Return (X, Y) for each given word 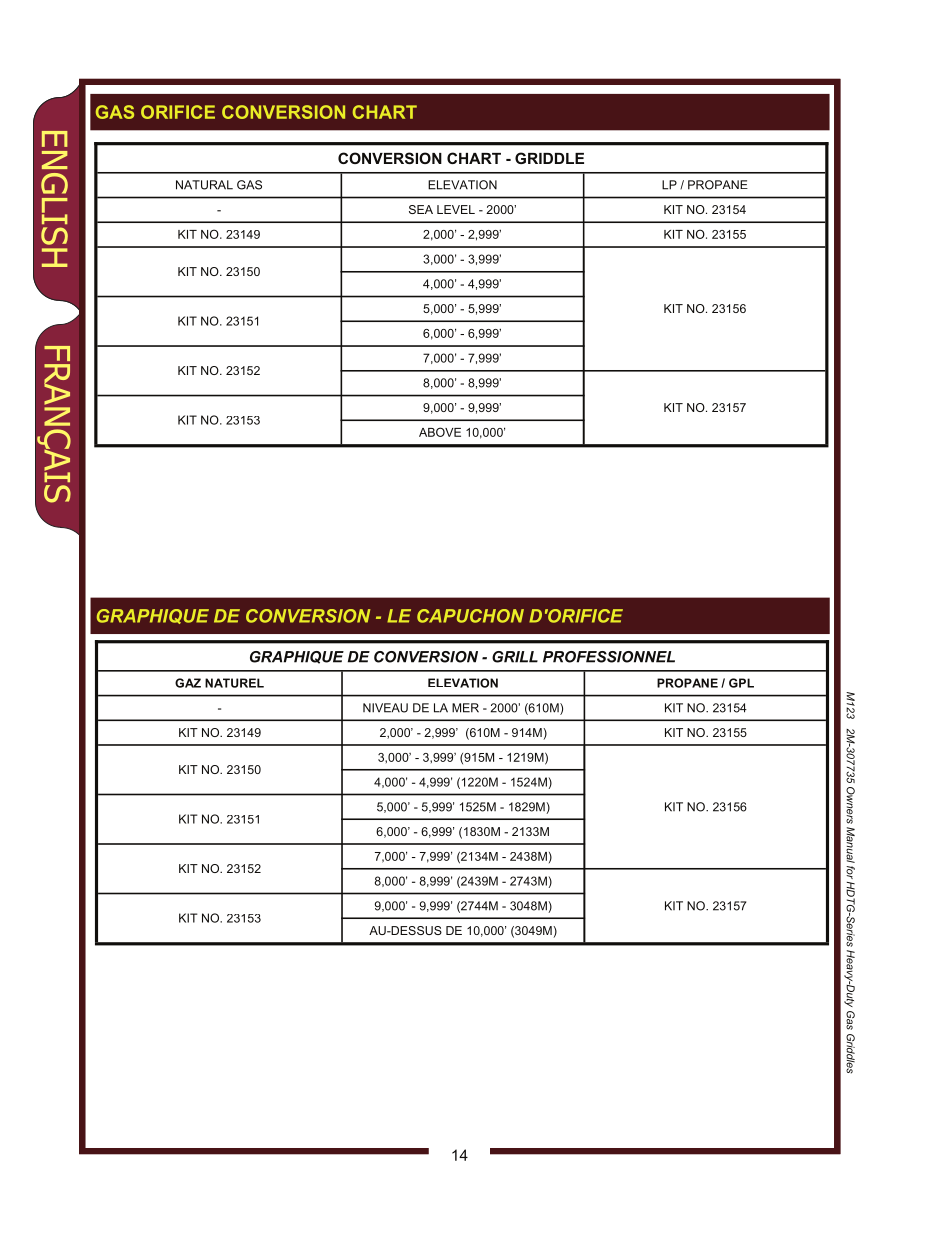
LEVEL (456, 209)
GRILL (515, 657)
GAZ (188, 683)
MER (465, 708)
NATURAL (204, 185)
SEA (421, 209)
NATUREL (234, 683)
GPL (741, 683)
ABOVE (440, 432)
